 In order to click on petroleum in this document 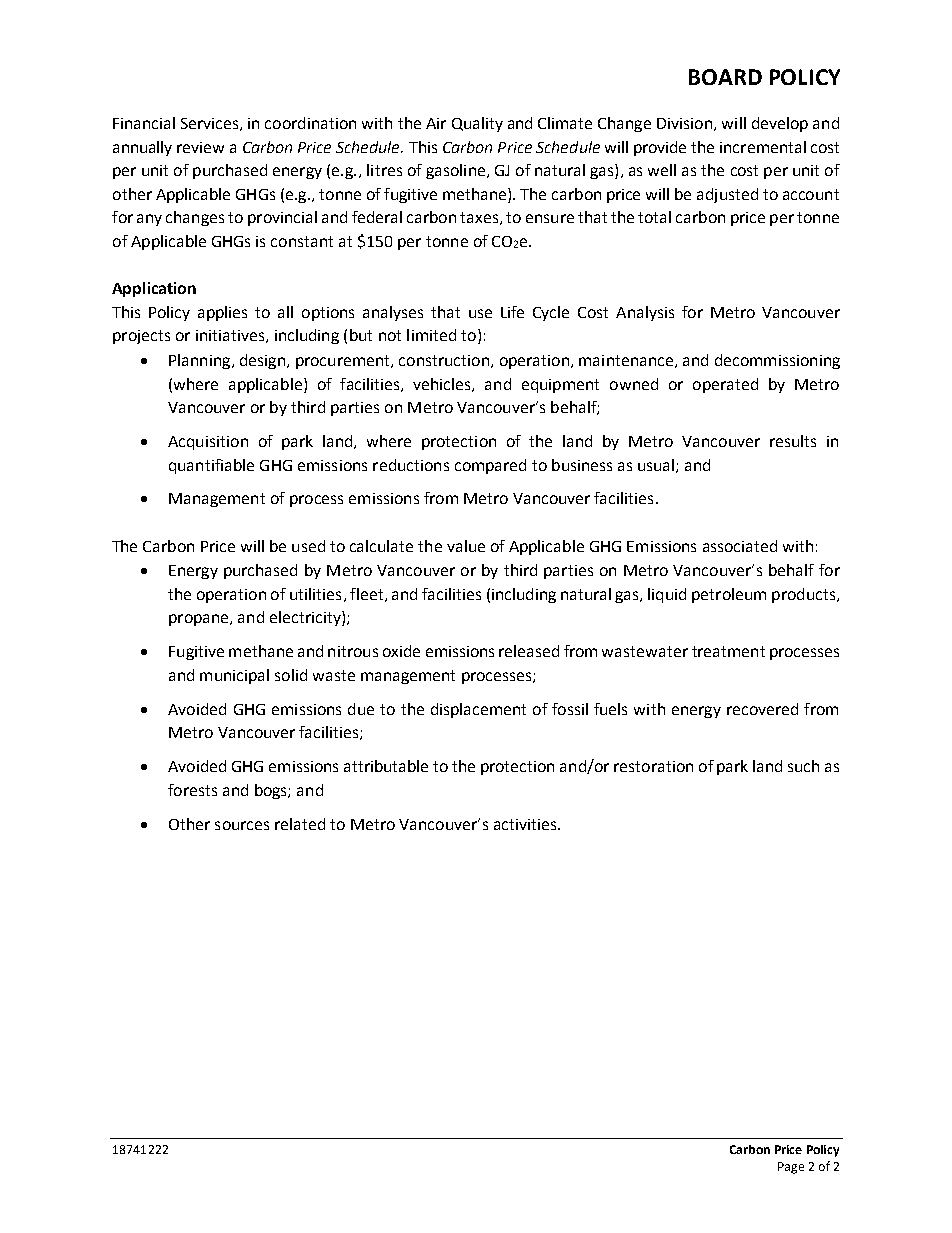, I will do `click(729, 595)`.
